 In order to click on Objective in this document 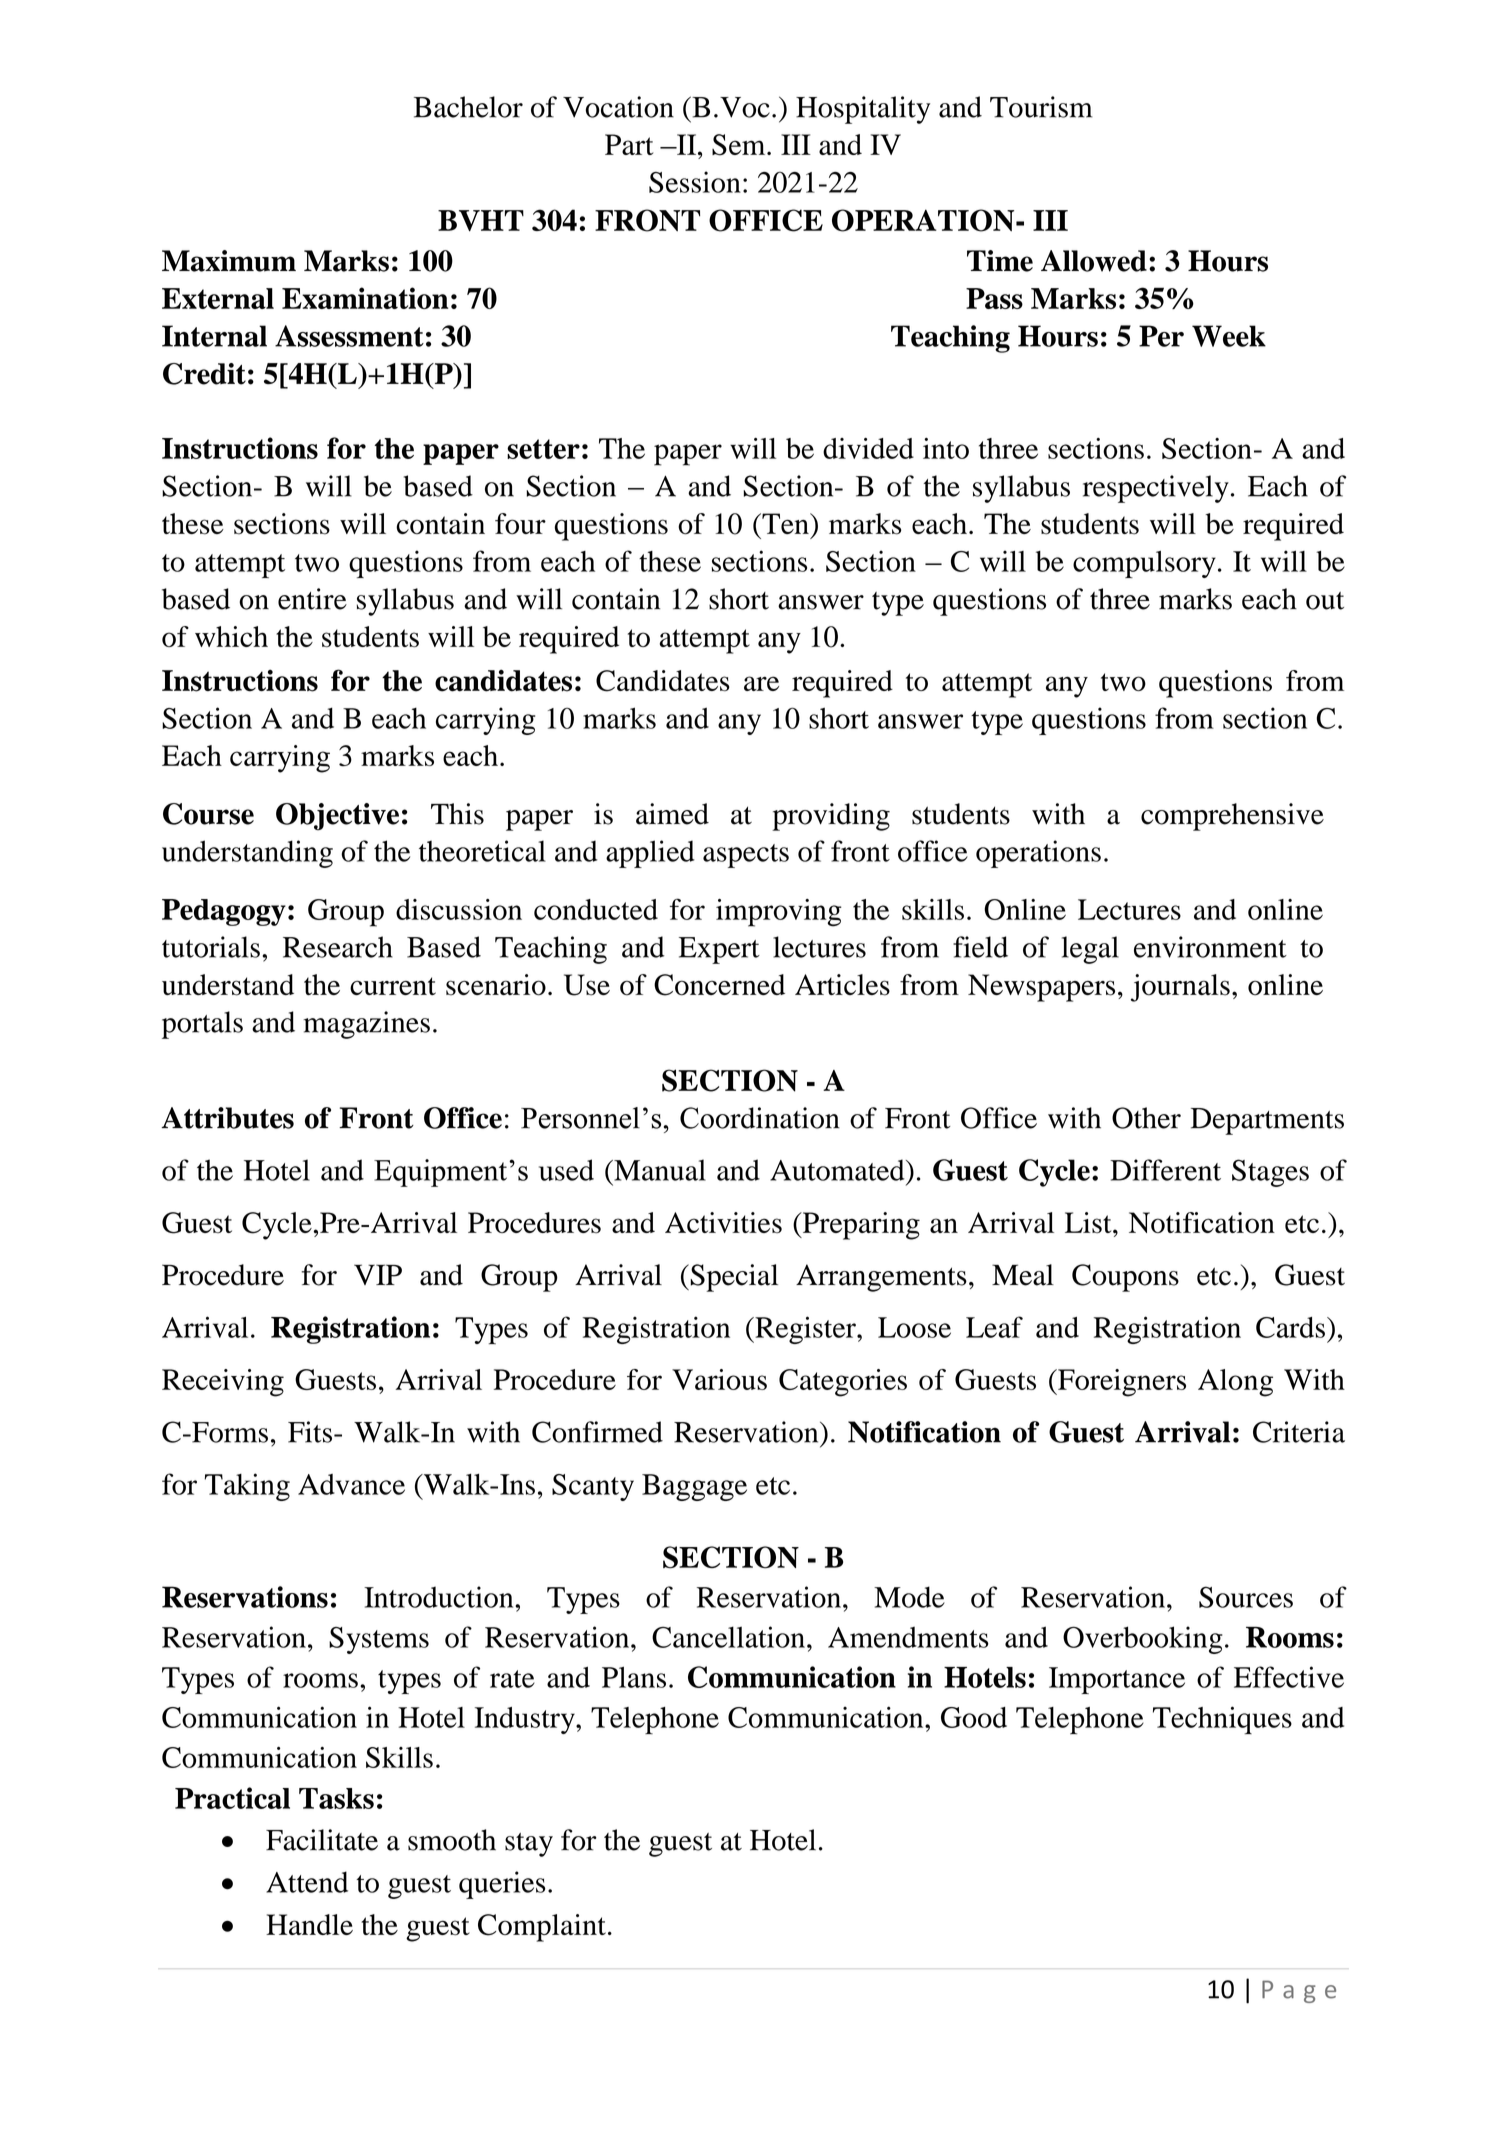, I will do `click(337, 817)`.
